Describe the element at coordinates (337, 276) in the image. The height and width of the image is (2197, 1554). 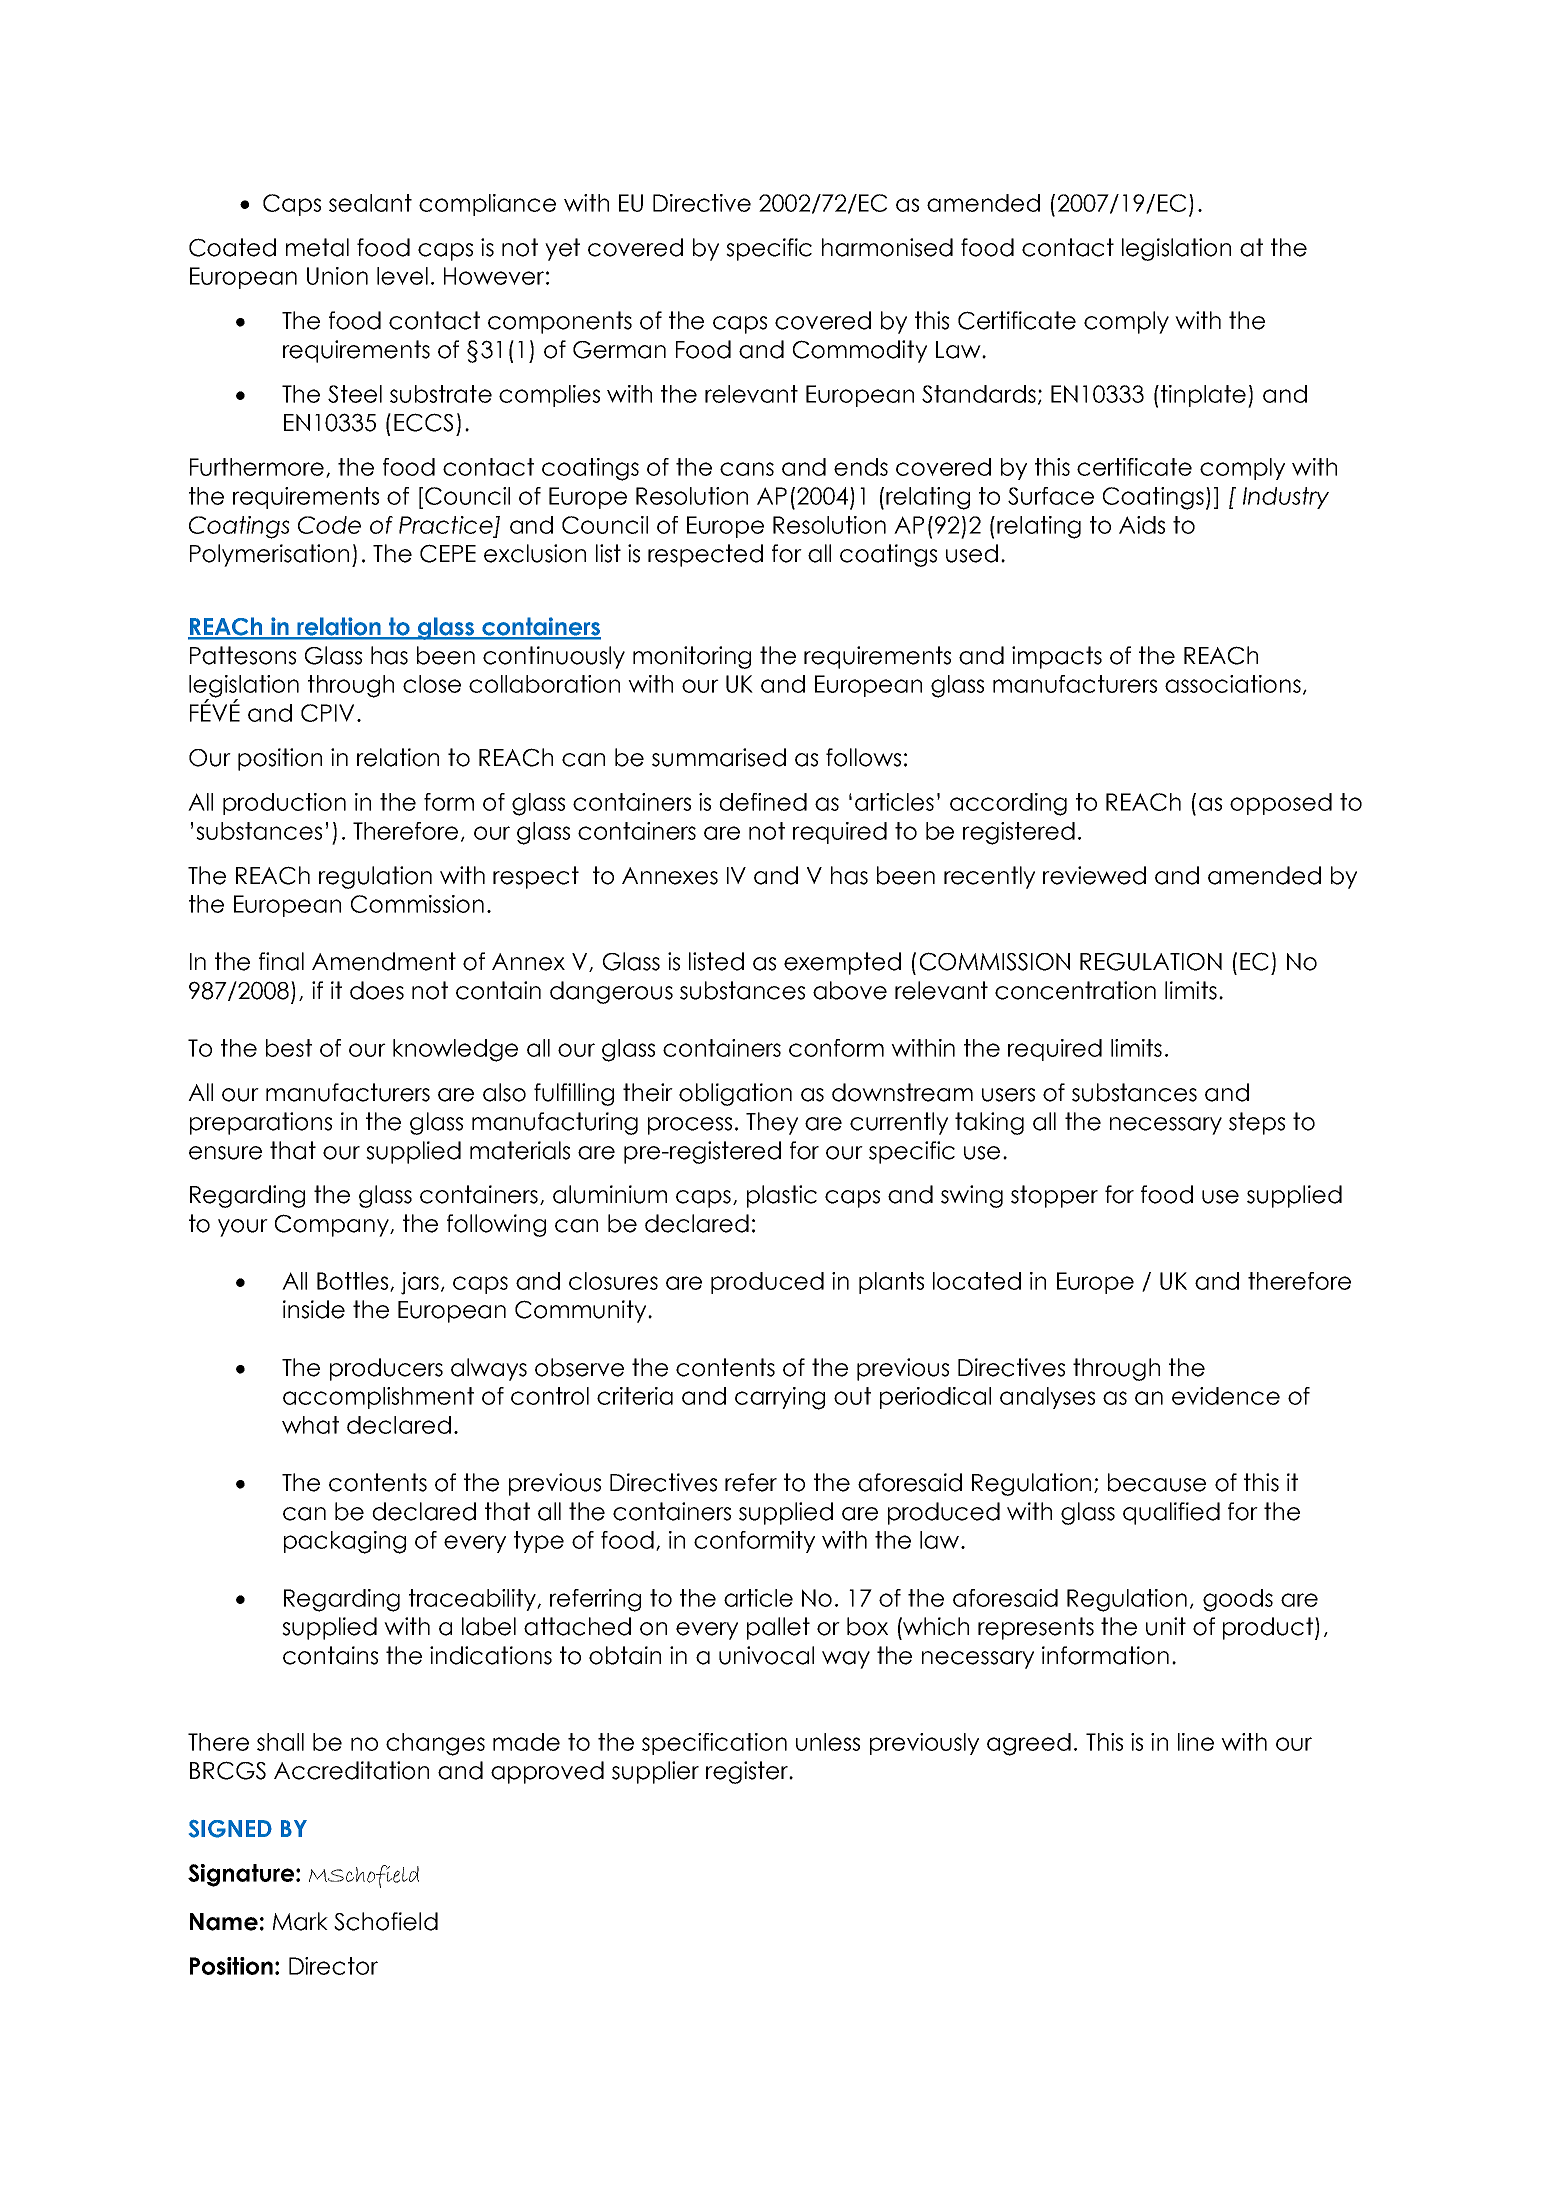
I see `Union` at that location.
